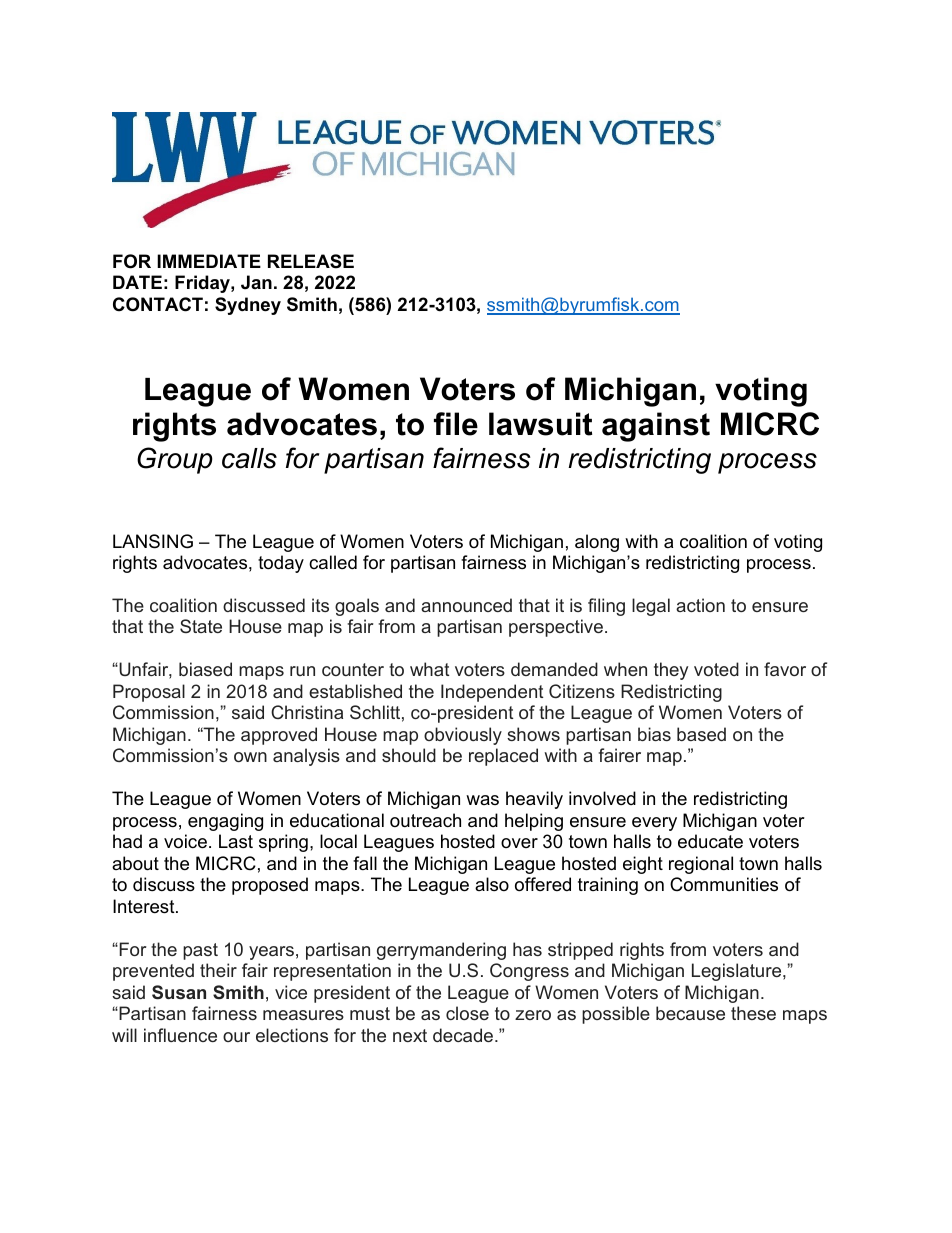 The image size is (952, 1233). I want to click on IMMEDIATE, so click(209, 261).
